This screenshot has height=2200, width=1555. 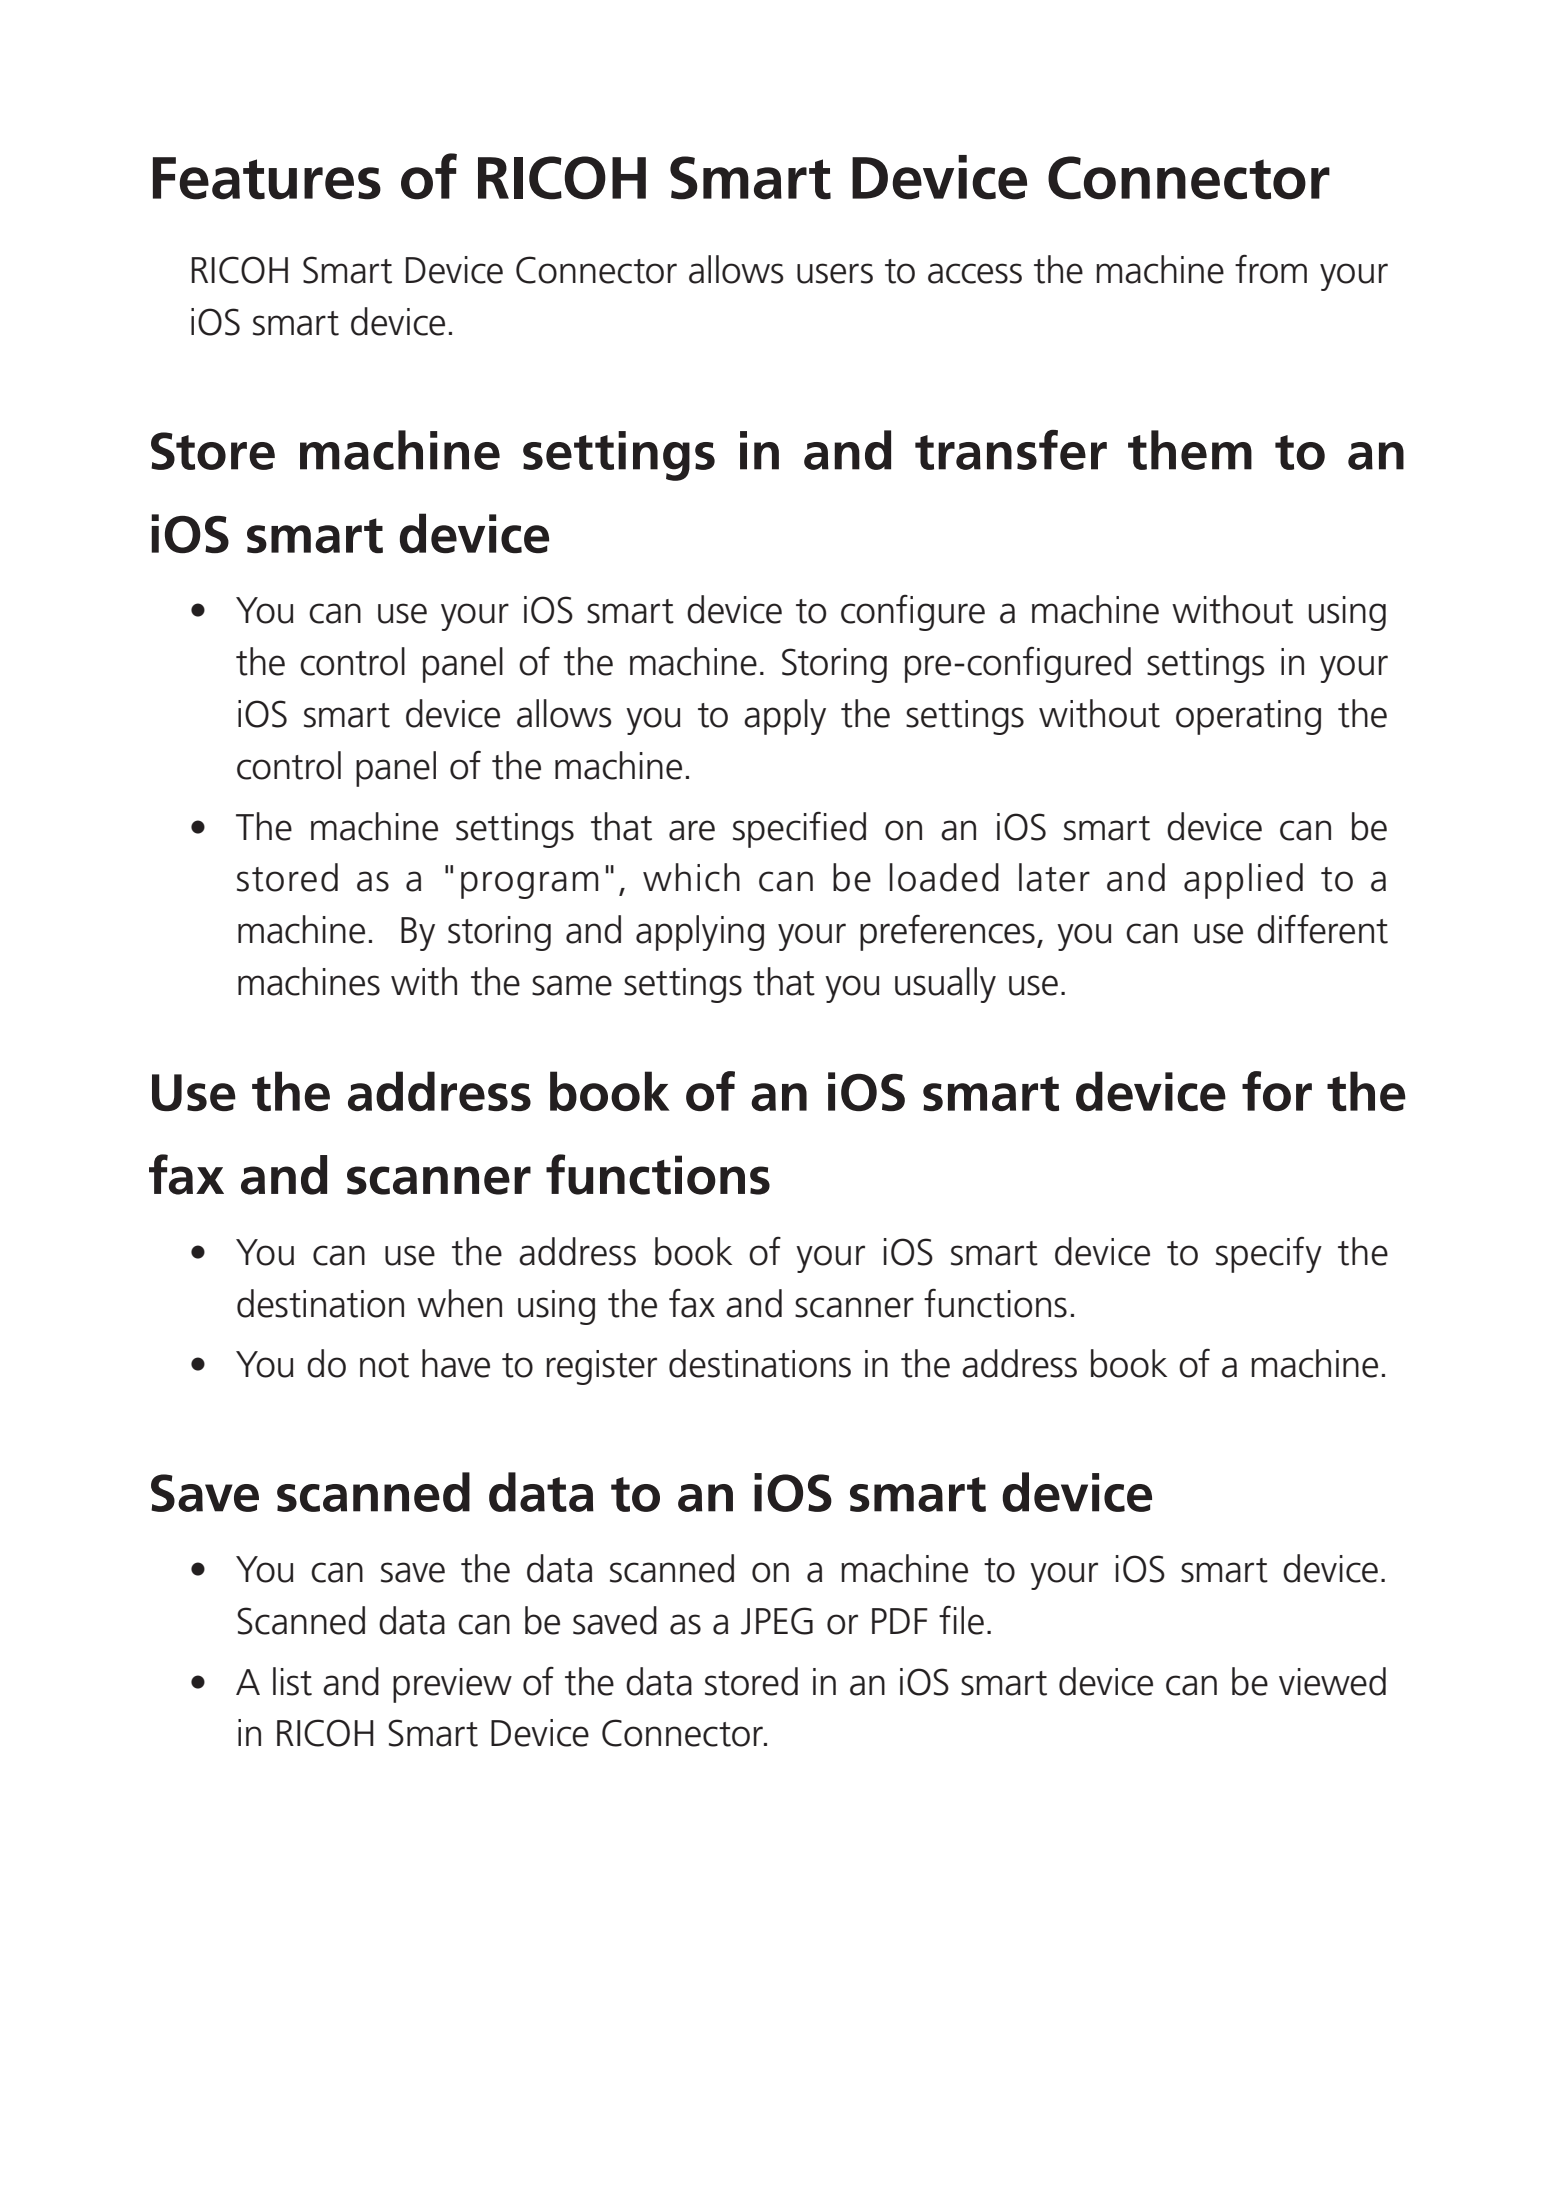 What do you see at coordinates (1248, 717) in the screenshot?
I see `operating` at bounding box center [1248, 717].
